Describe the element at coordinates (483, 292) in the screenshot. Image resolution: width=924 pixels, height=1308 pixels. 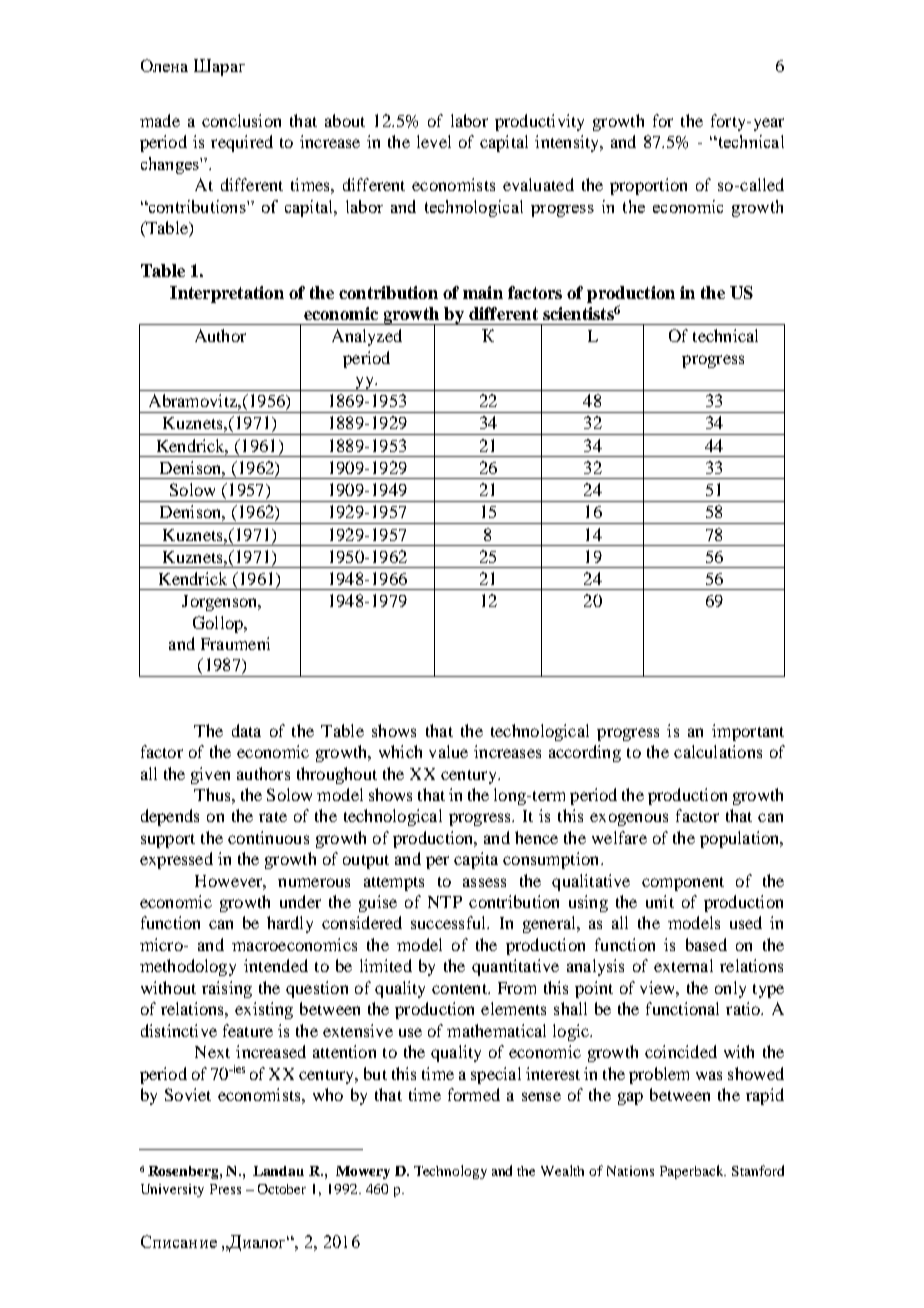
I see `main` at that location.
